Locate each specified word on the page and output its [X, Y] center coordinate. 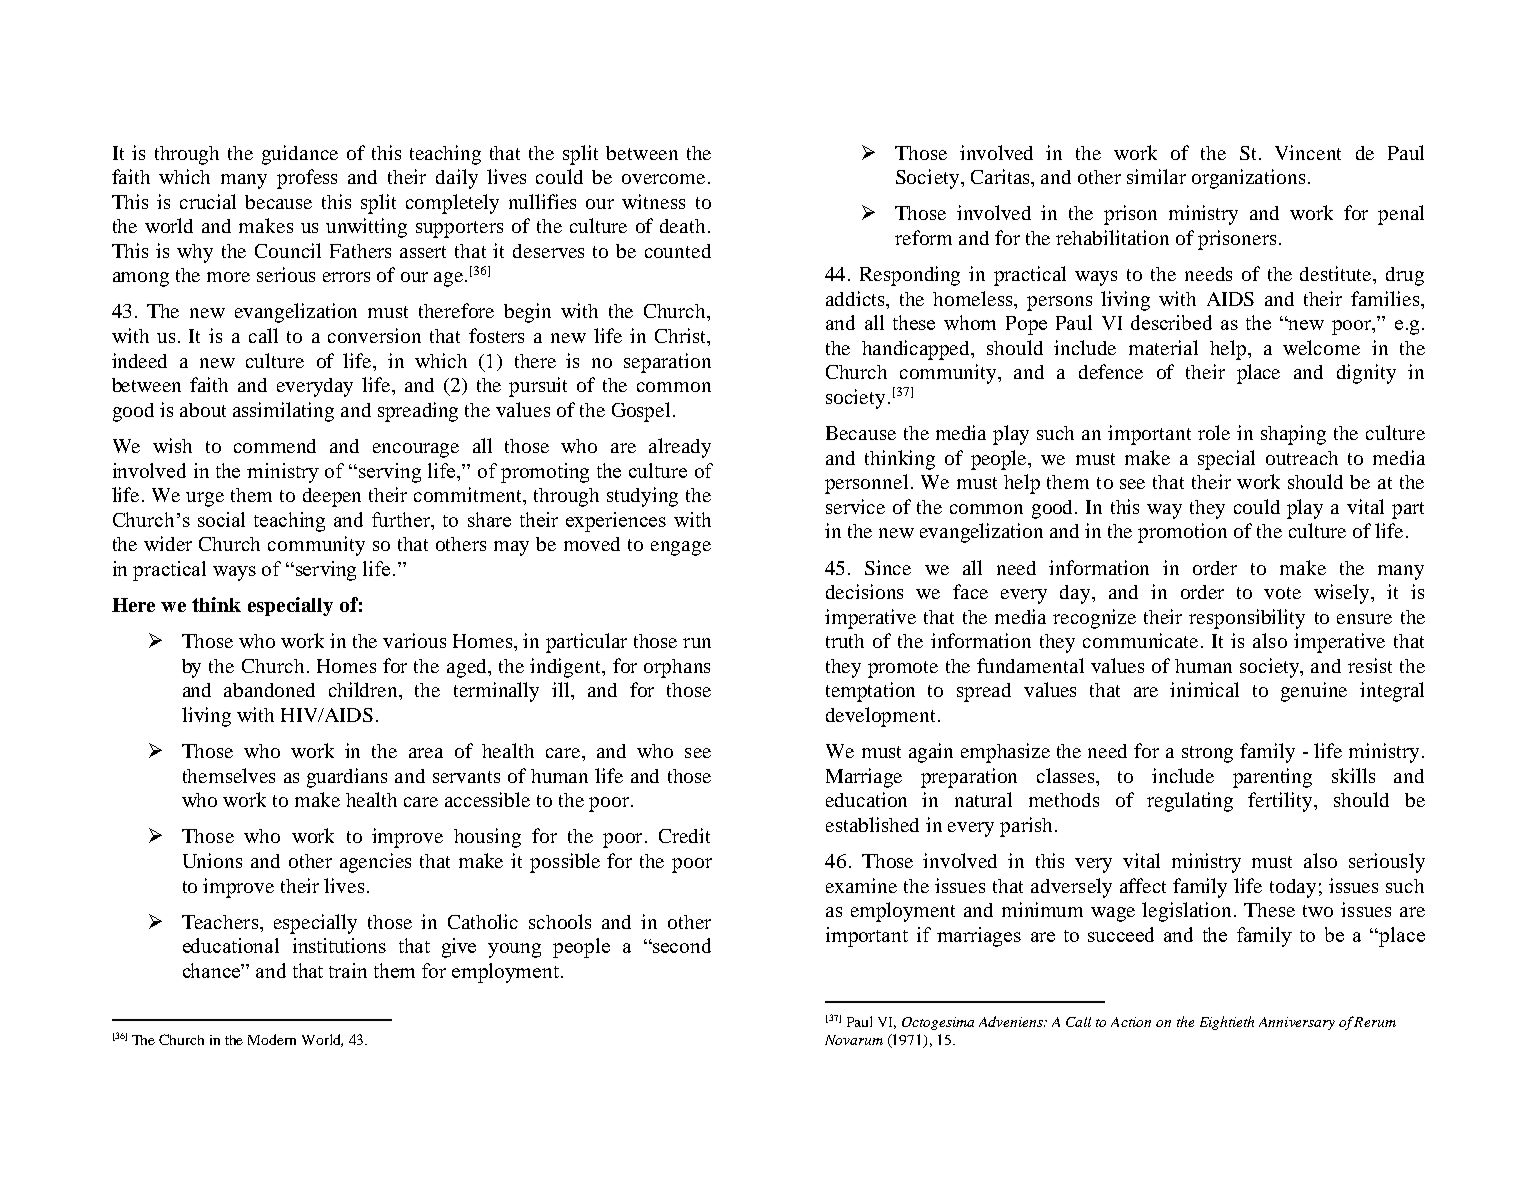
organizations [1248, 179]
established [872, 824]
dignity [1366, 374]
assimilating [283, 412]
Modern [272, 1039]
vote [1282, 593]
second [681, 945]
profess [307, 179]
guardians [347, 778]
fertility [1281, 802]
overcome [663, 179]
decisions [864, 591]
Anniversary [1297, 1023]
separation [667, 363]
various [414, 640]
